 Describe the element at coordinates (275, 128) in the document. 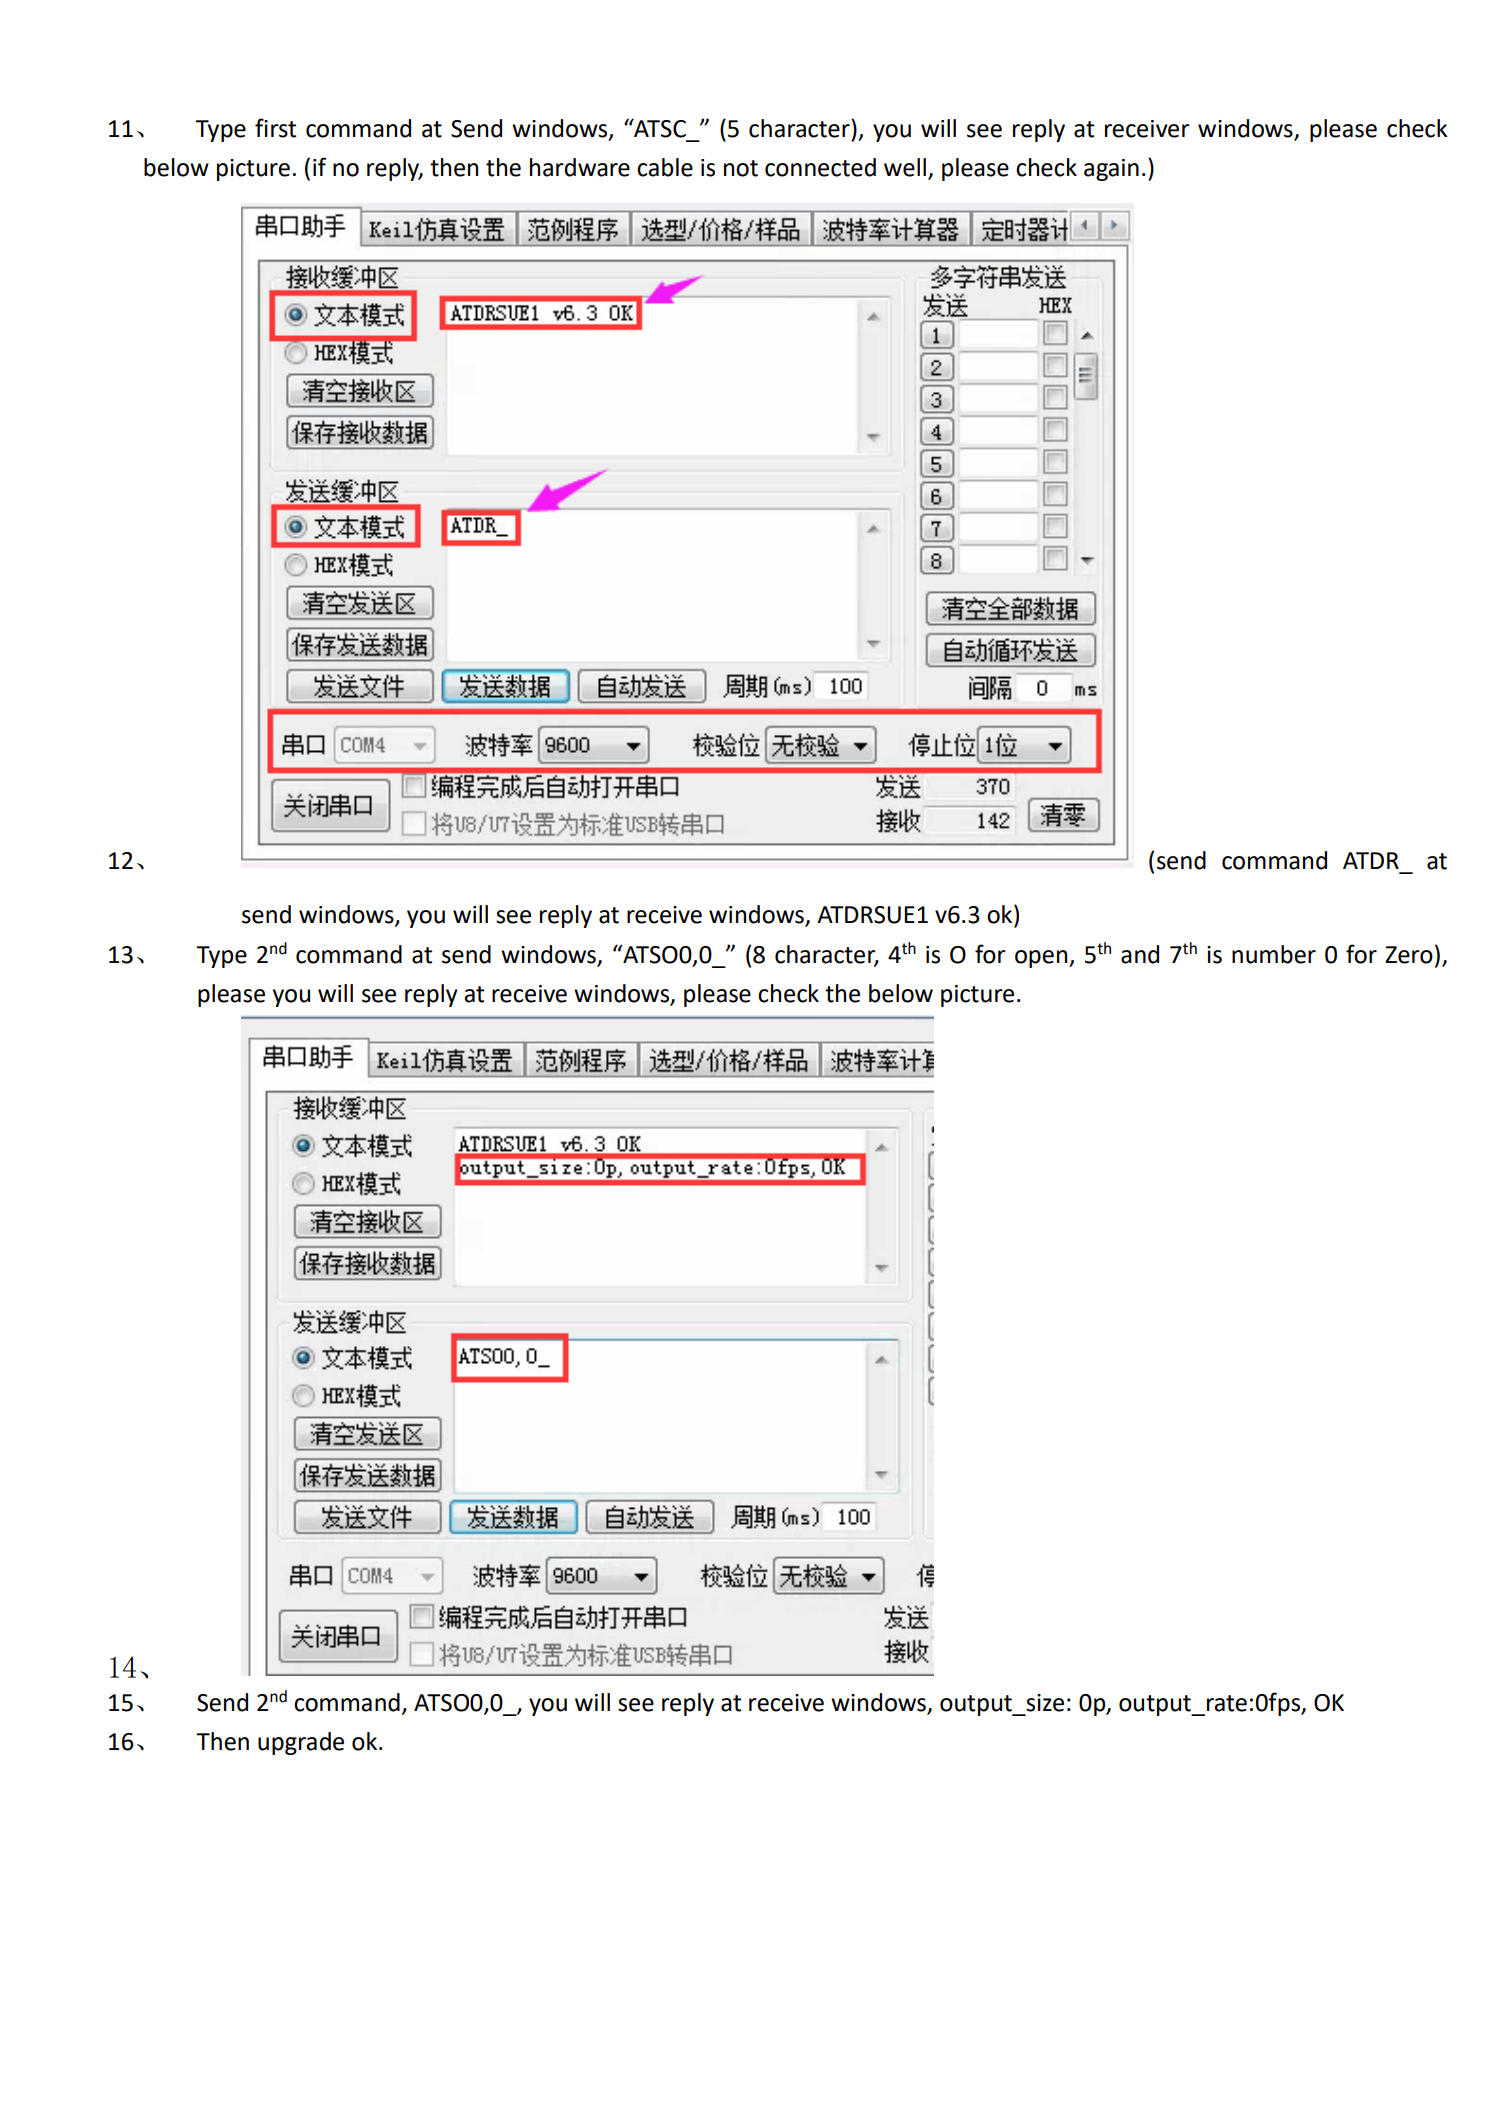

I see `first` at that location.
